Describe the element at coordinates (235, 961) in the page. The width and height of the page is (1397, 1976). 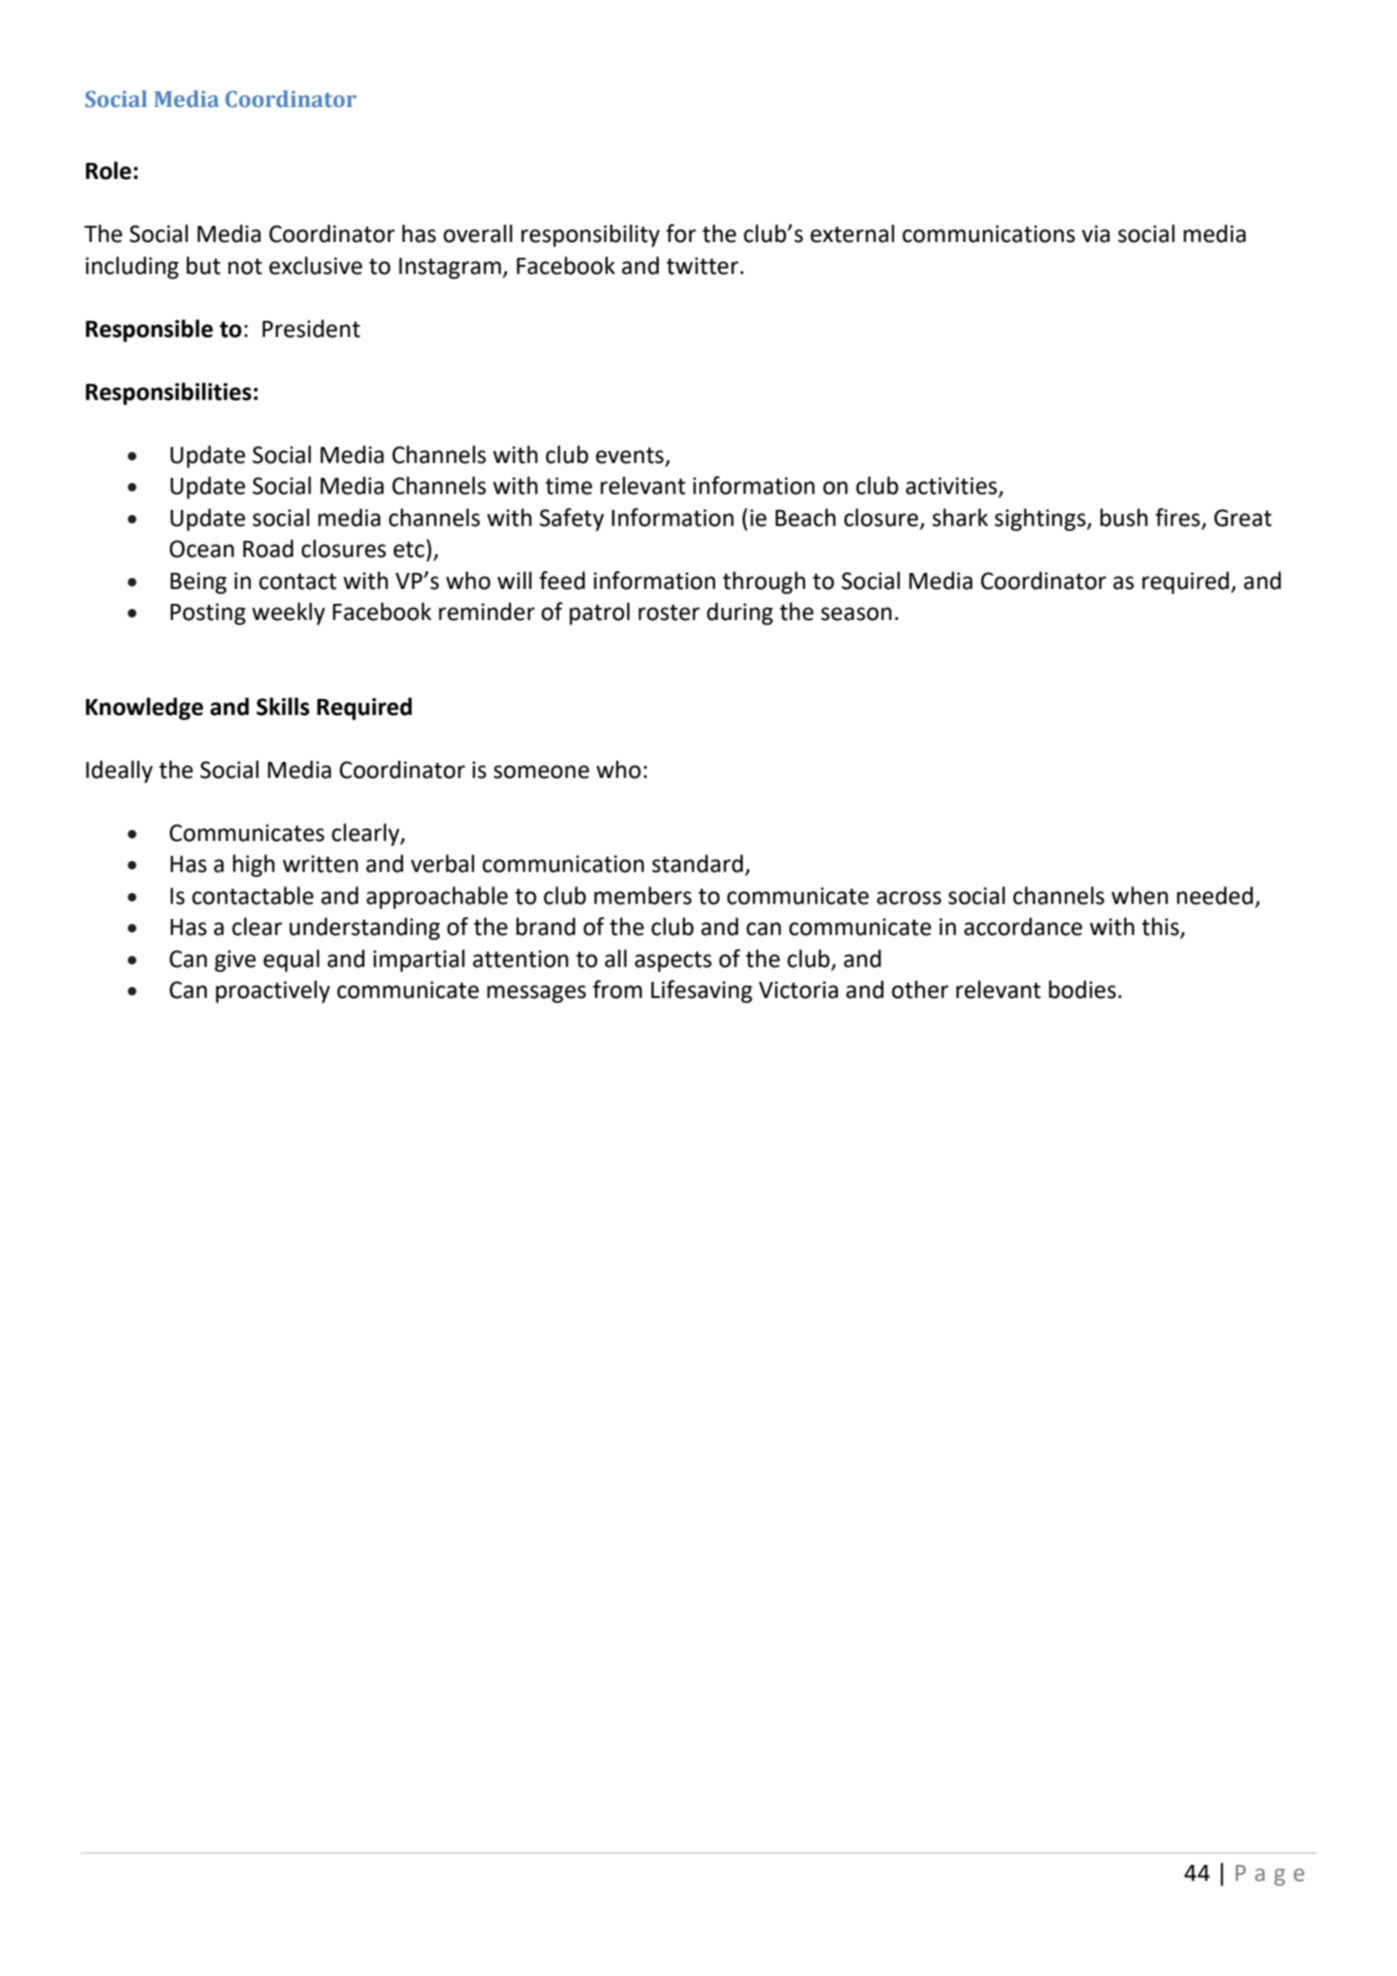
I see `give` at that location.
